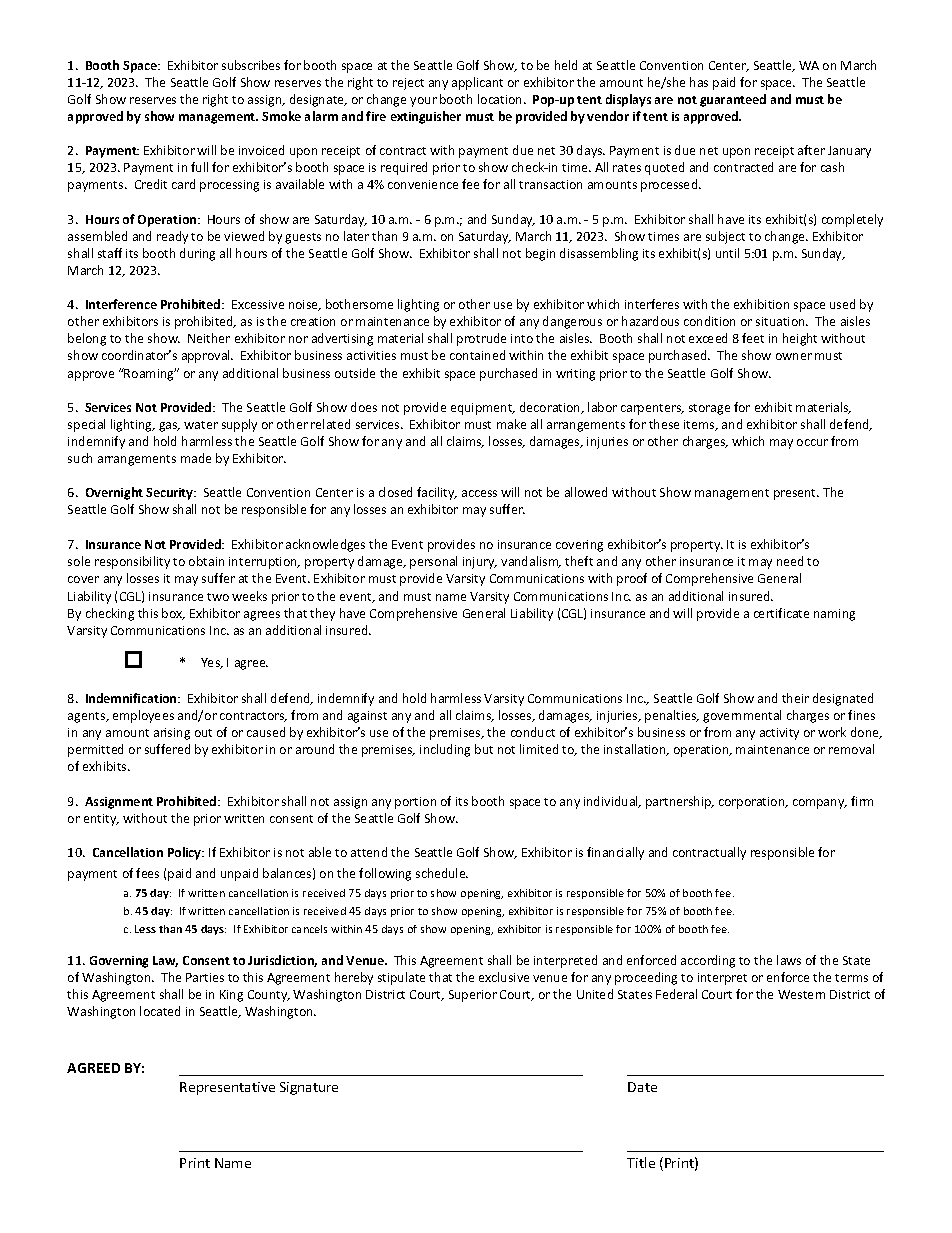  Describe the element at coordinates (641, 1162) in the screenshot. I see `Title` at that location.
